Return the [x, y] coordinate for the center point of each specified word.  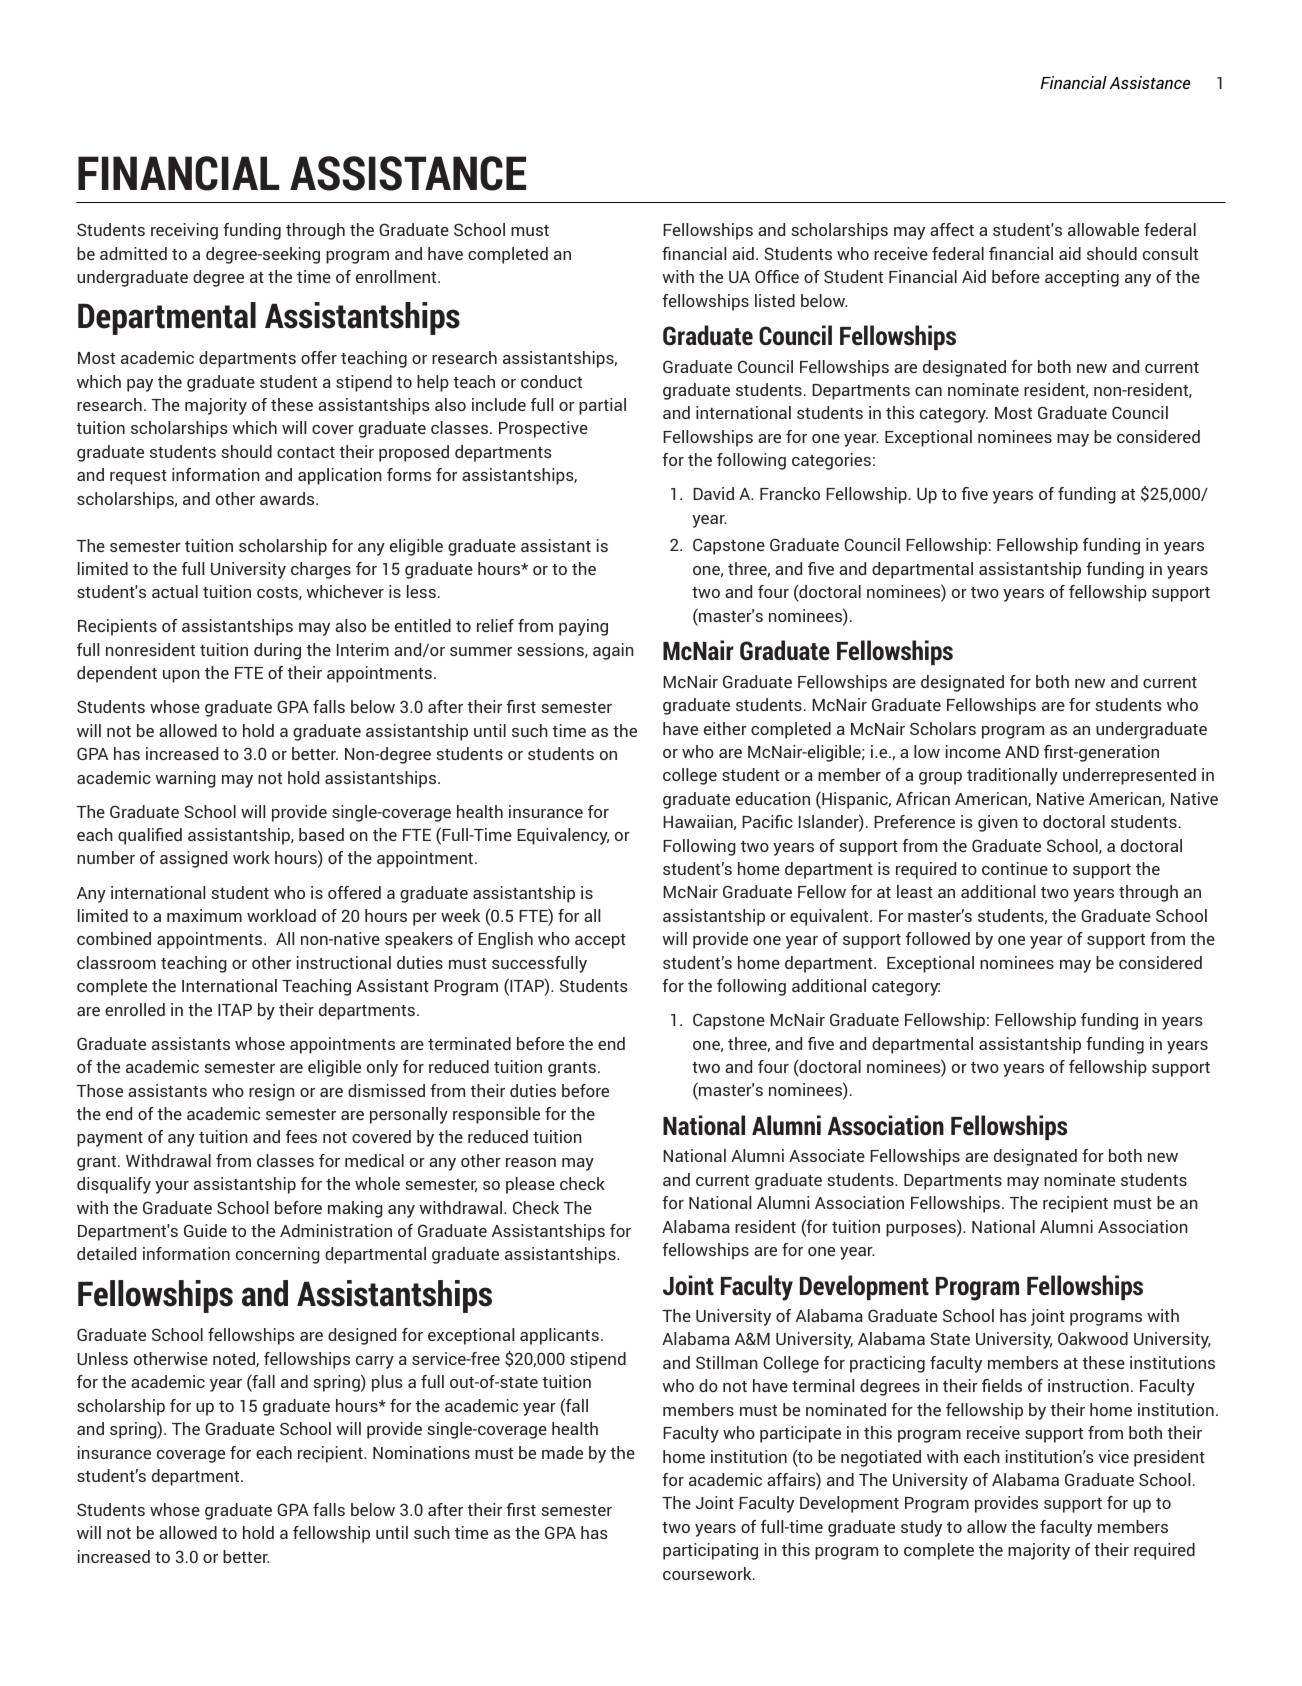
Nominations [421, 1452]
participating [710, 1551]
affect [952, 229]
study [921, 1528]
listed [775, 300]
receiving [184, 231]
